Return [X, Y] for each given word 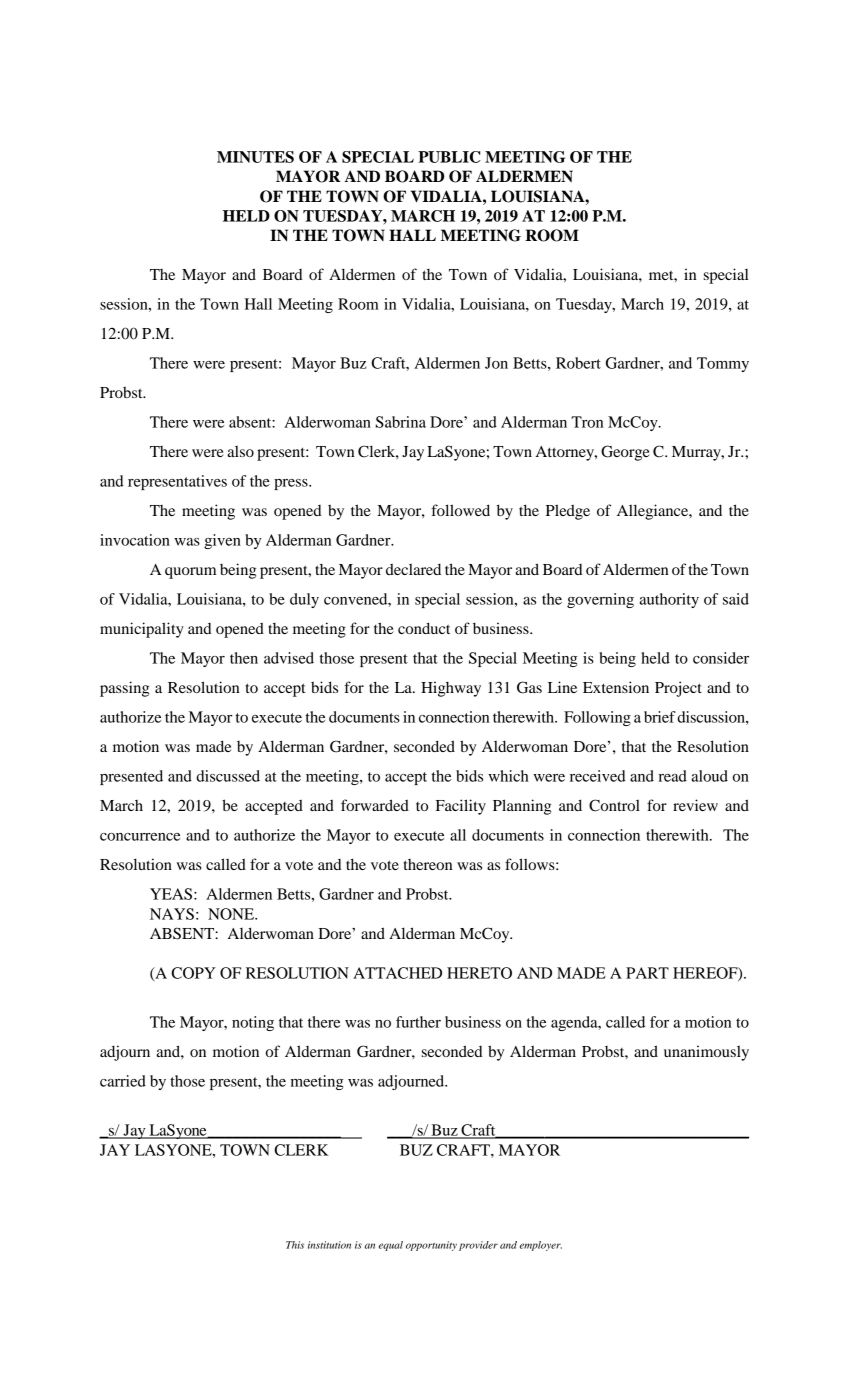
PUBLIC [449, 157]
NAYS [172, 914]
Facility [461, 807]
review [695, 805]
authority [669, 600]
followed [460, 510]
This [295, 1245]
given [222, 541]
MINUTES [255, 157]
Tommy [723, 364]
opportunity [431, 1246]
